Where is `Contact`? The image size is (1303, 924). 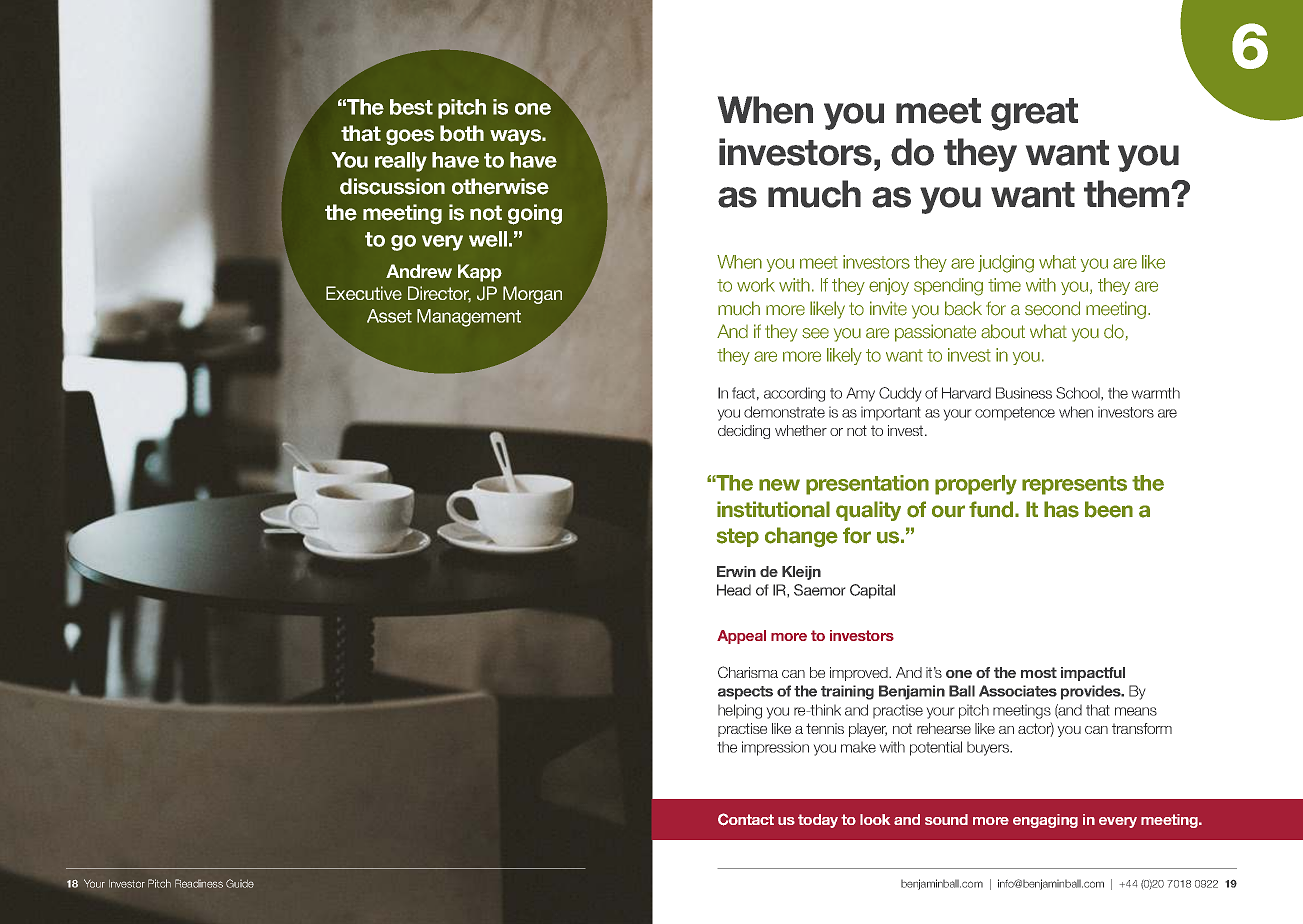 Contact is located at coordinates (746, 819).
